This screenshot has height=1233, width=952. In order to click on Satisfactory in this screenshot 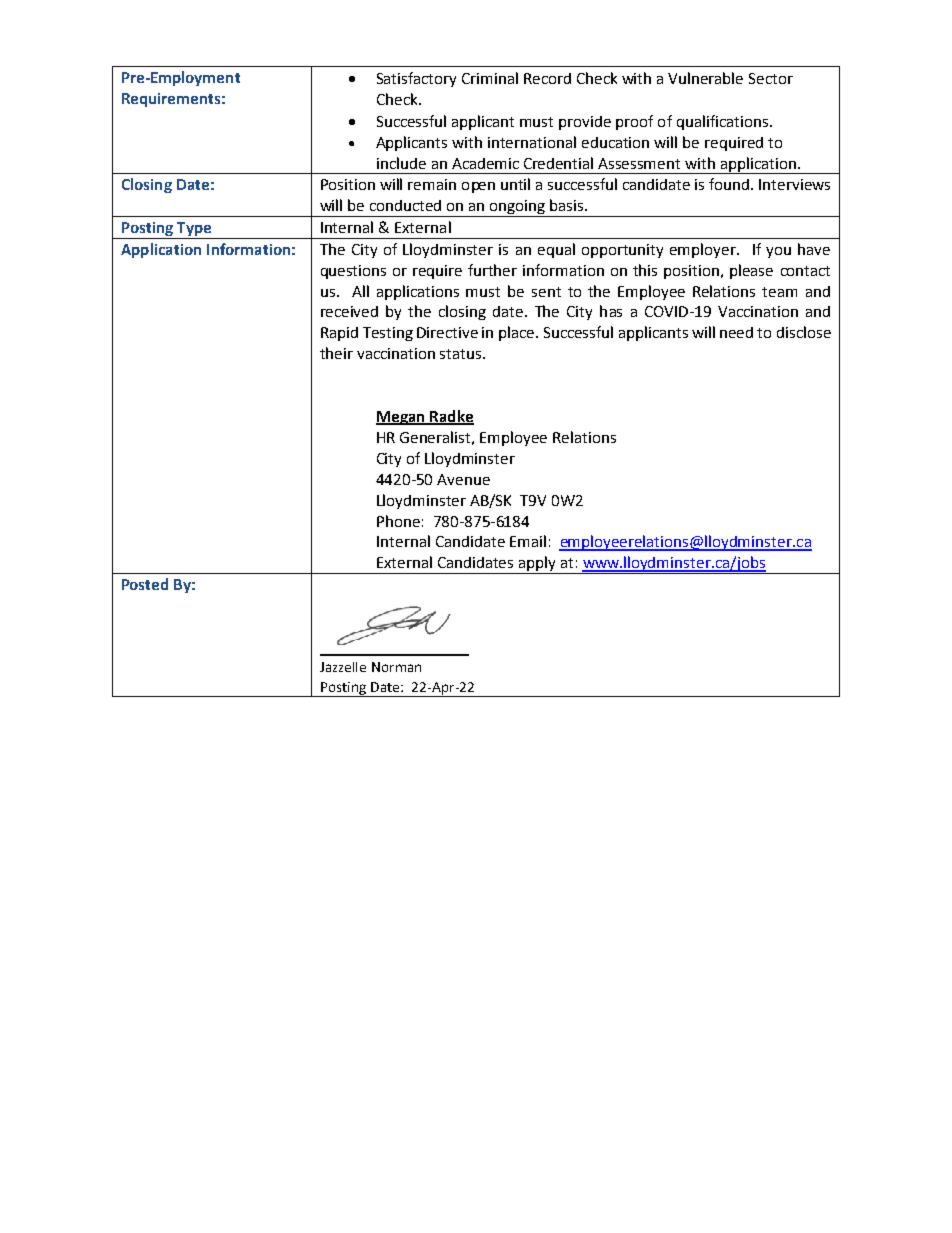, I will do `click(416, 79)`.
